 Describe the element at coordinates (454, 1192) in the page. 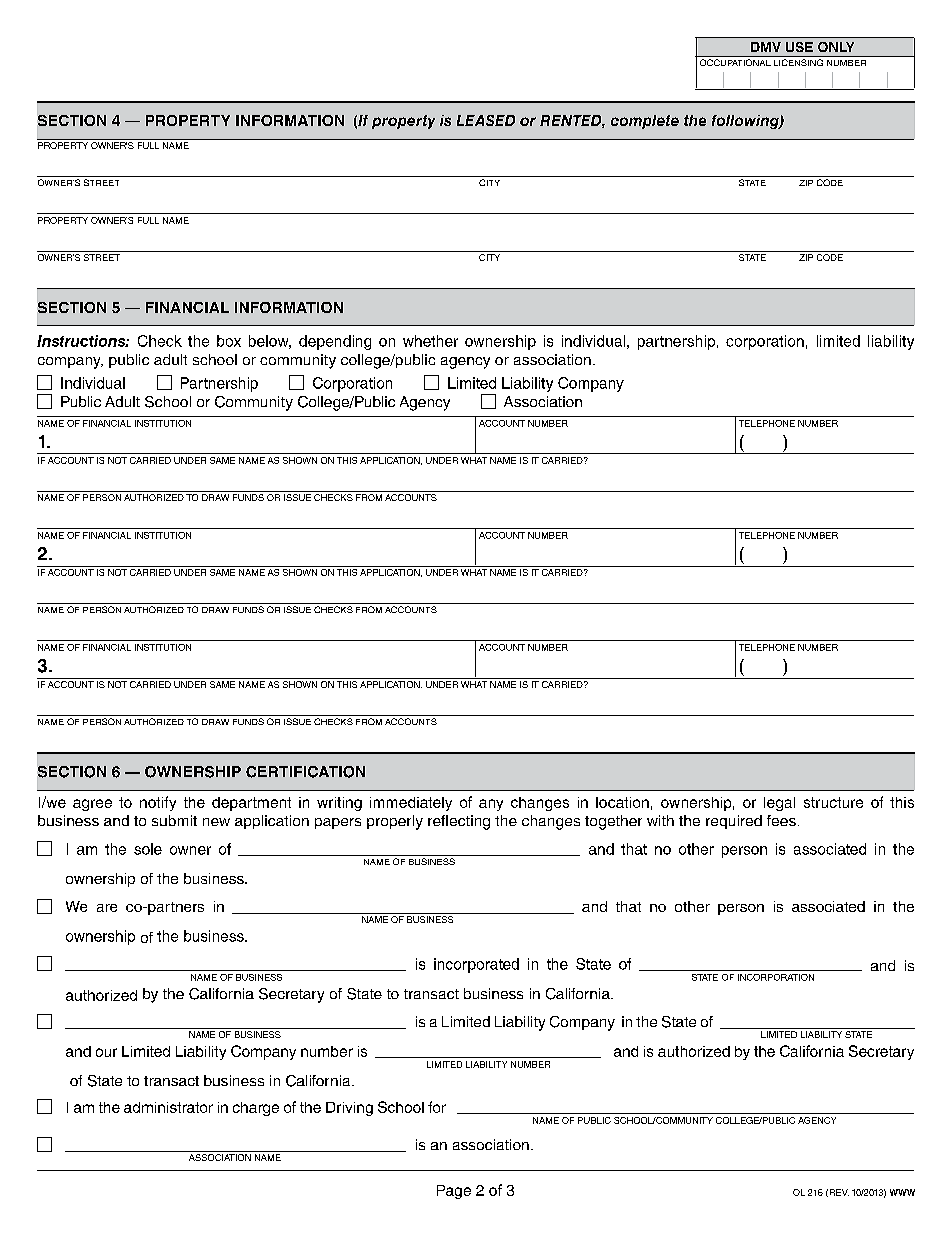

I see `Page` at that location.
